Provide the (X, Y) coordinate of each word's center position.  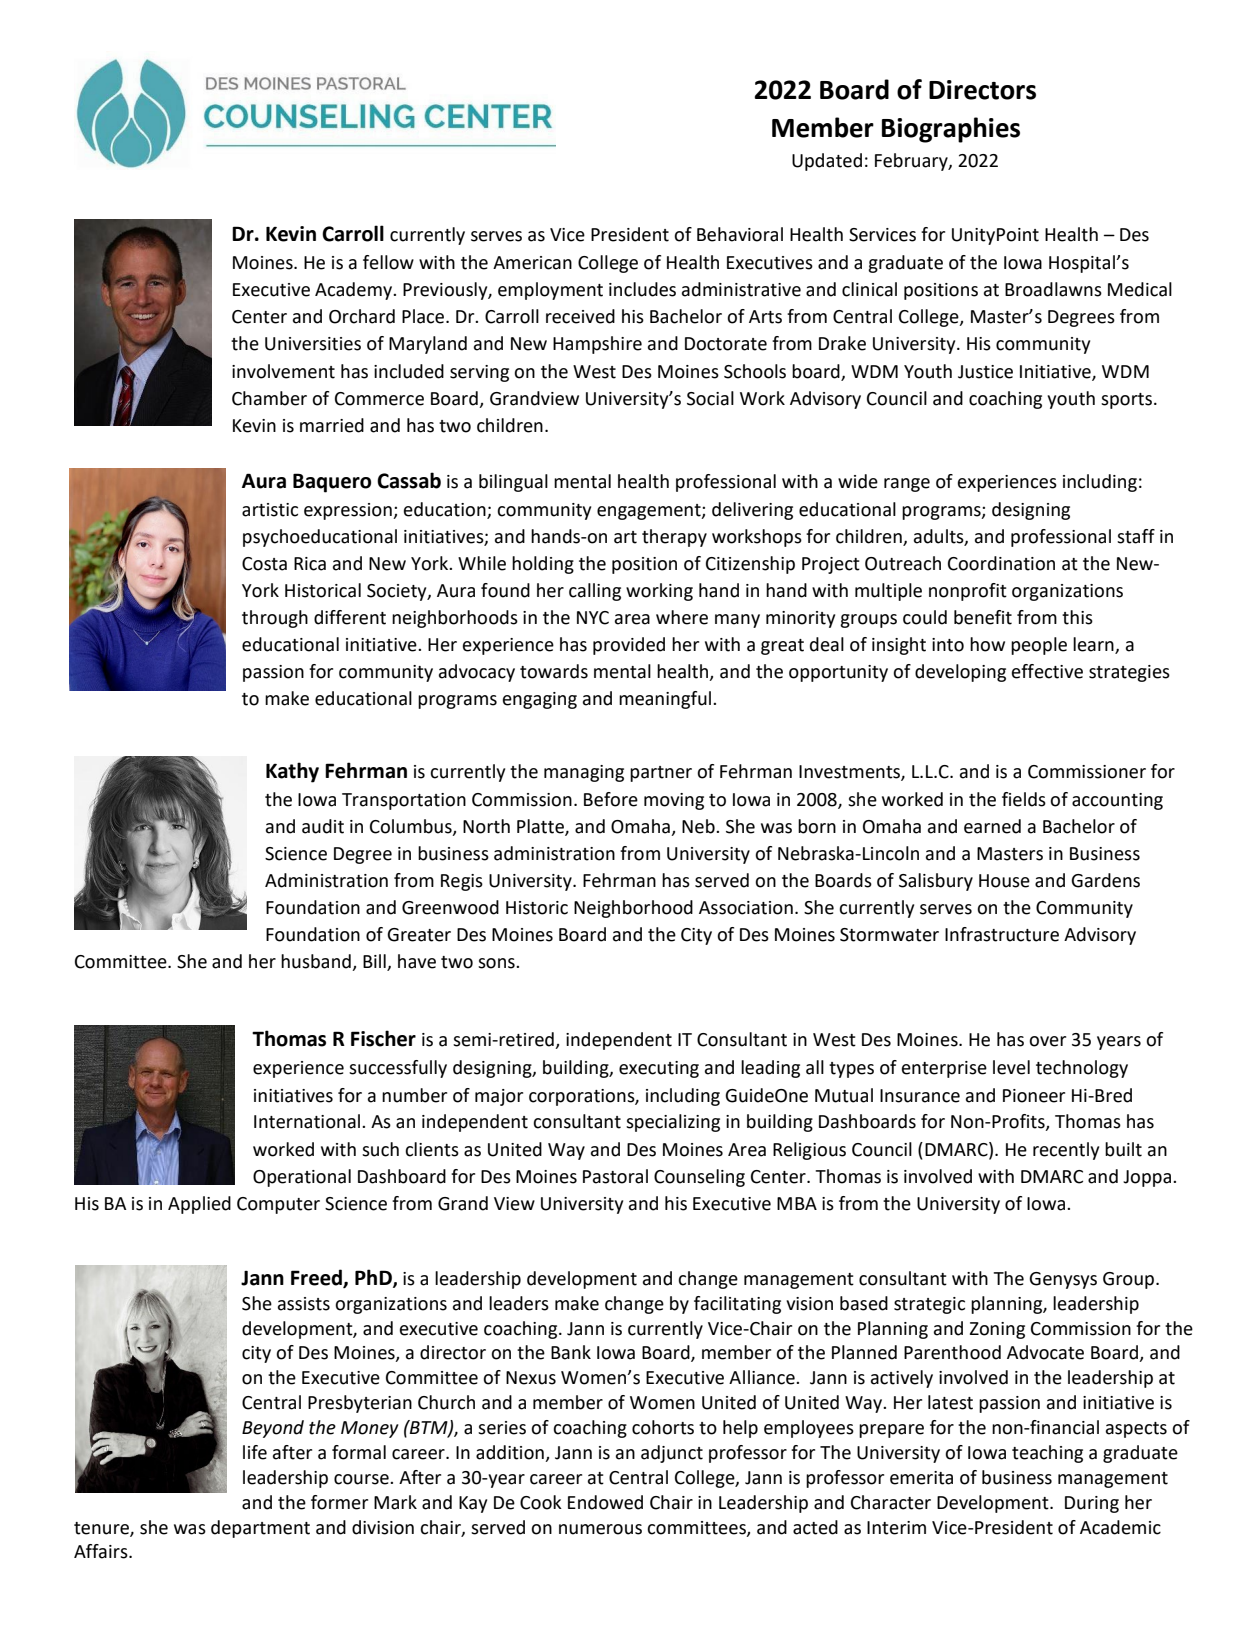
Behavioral (740, 234)
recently (1066, 1151)
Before (611, 799)
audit (323, 826)
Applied (199, 1205)
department (260, 1529)
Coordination (1001, 563)
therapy (674, 538)
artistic (270, 510)
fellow (388, 262)
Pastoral (615, 1176)
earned (992, 826)
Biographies (951, 130)
